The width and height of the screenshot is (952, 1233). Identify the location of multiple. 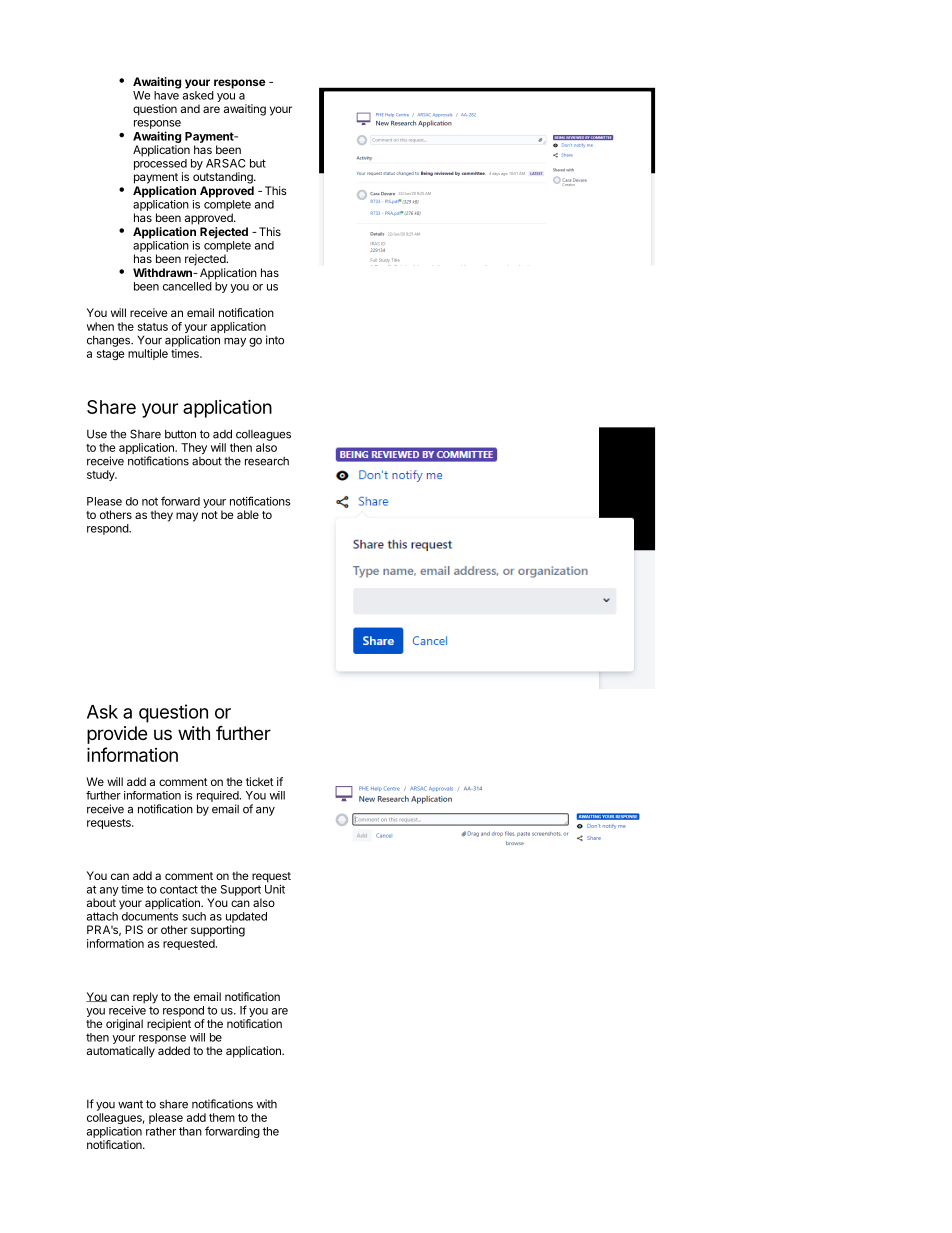
(148, 354).
